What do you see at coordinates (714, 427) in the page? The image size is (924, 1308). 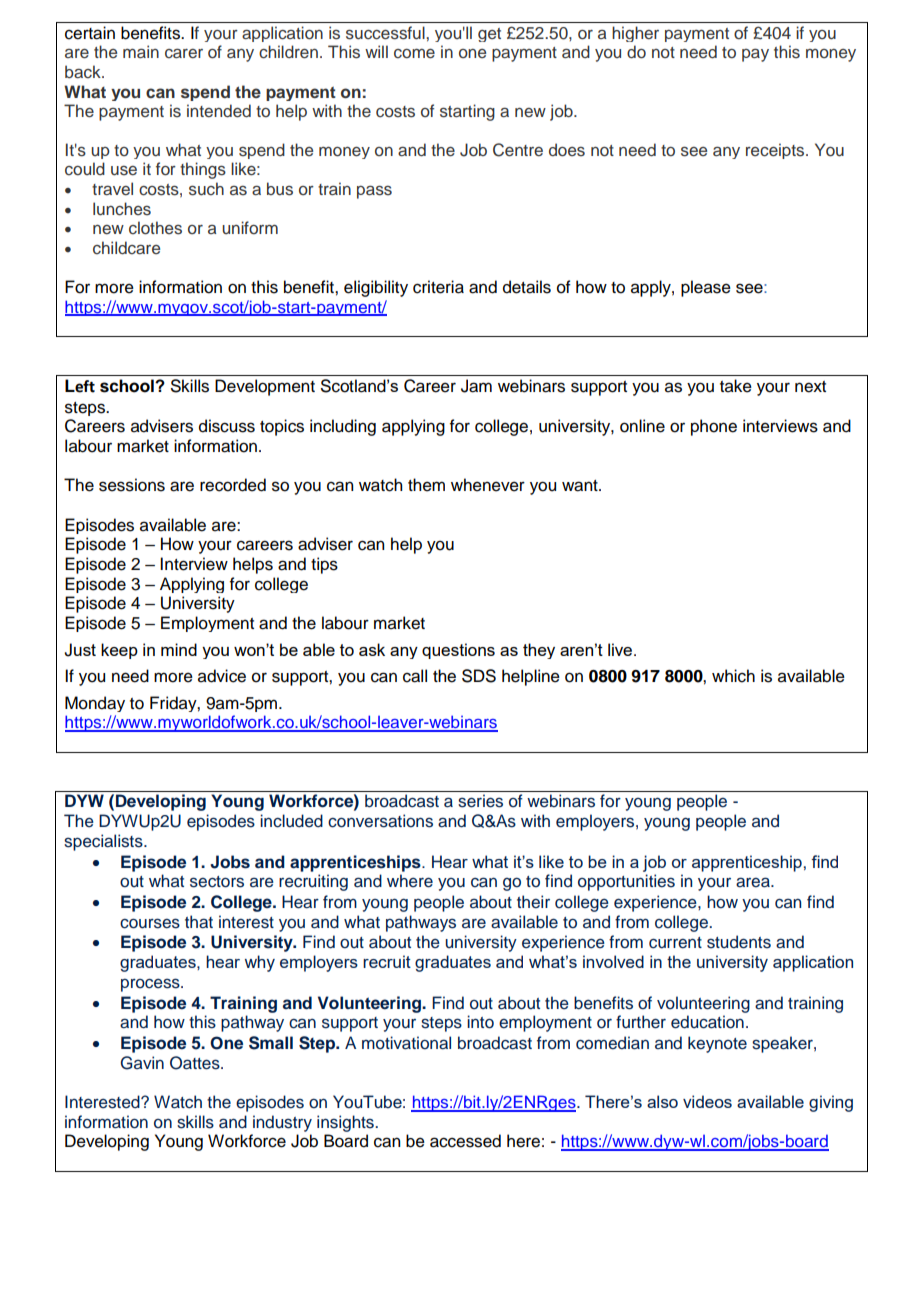 I see `phone` at bounding box center [714, 427].
